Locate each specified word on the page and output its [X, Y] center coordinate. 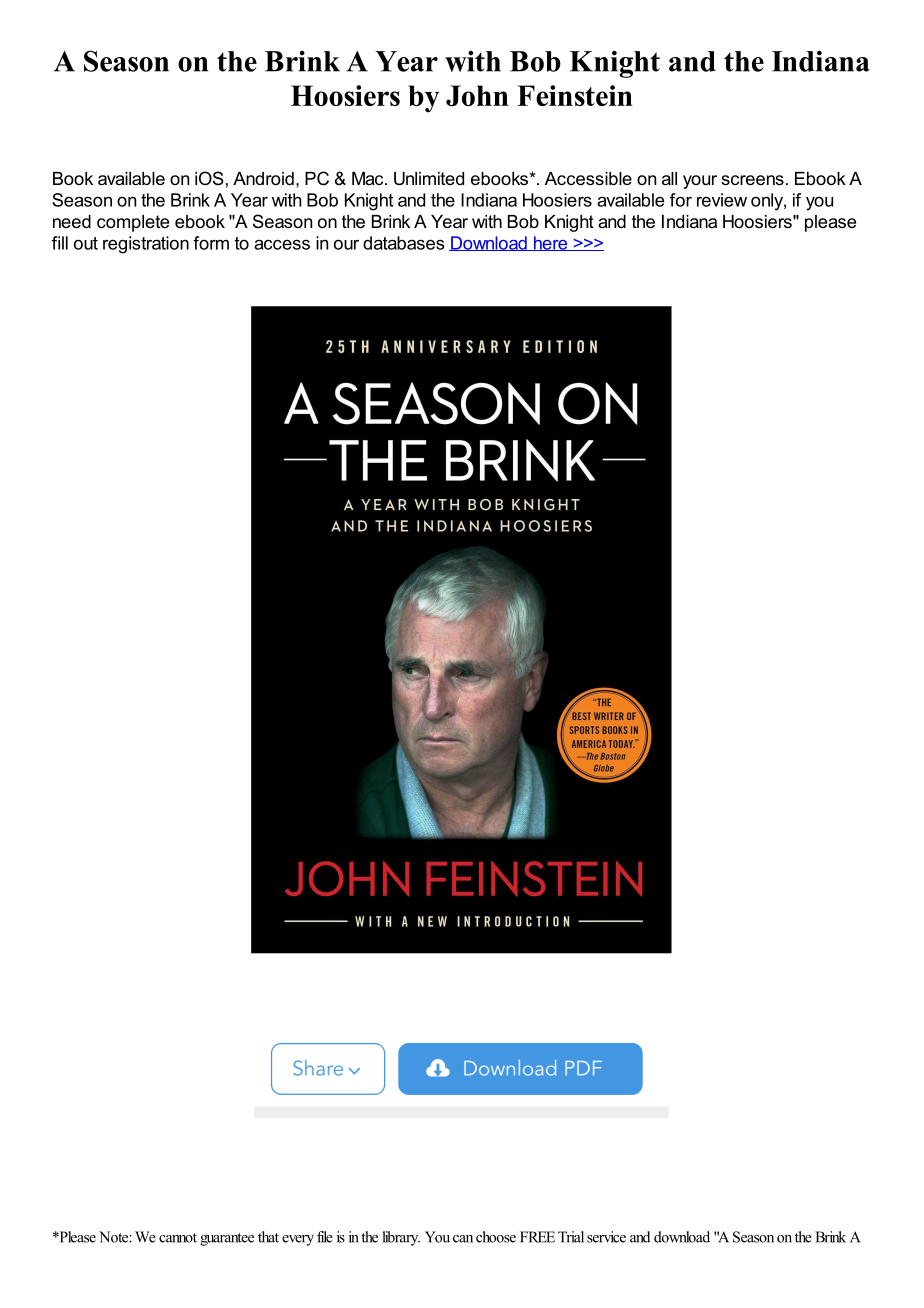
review [722, 200]
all [669, 178]
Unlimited [429, 179]
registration [146, 245]
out [86, 243]
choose [496, 1237]
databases [404, 243]
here [550, 243]
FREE [537, 1237]
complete [133, 223]
